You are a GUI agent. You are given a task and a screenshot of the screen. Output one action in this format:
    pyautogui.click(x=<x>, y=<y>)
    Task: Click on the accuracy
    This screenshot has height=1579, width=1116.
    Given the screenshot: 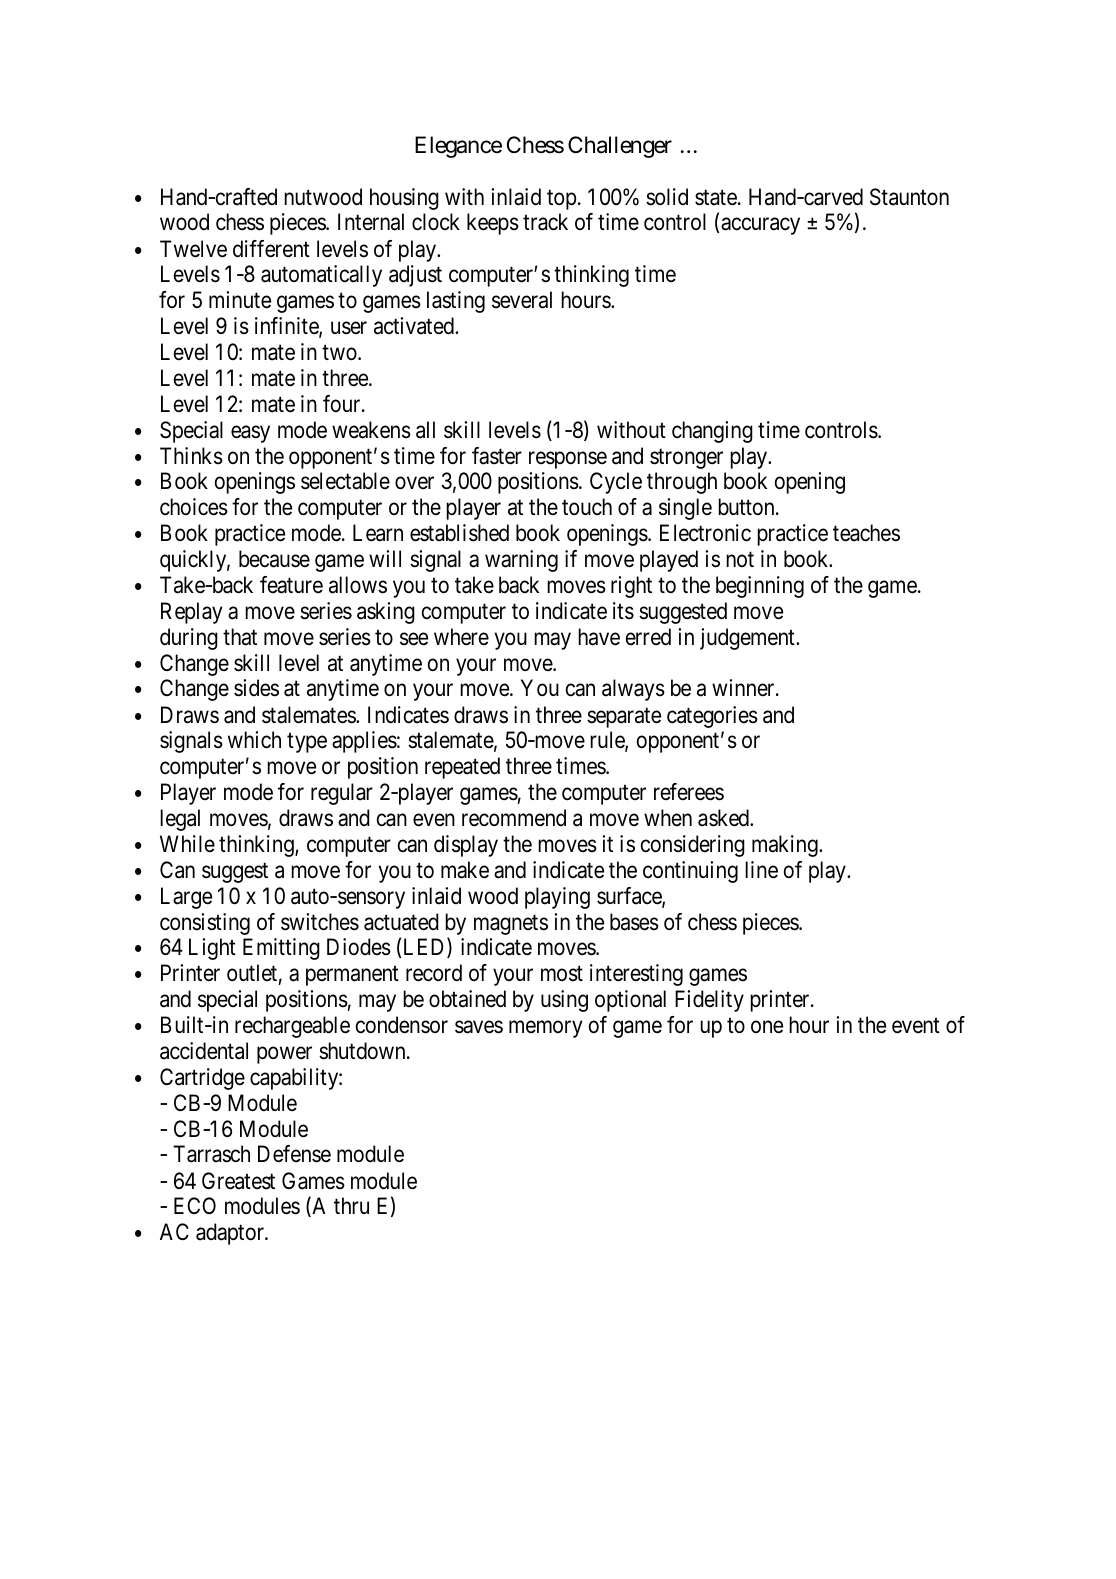 What is the action you would take?
    pyautogui.click(x=760, y=226)
